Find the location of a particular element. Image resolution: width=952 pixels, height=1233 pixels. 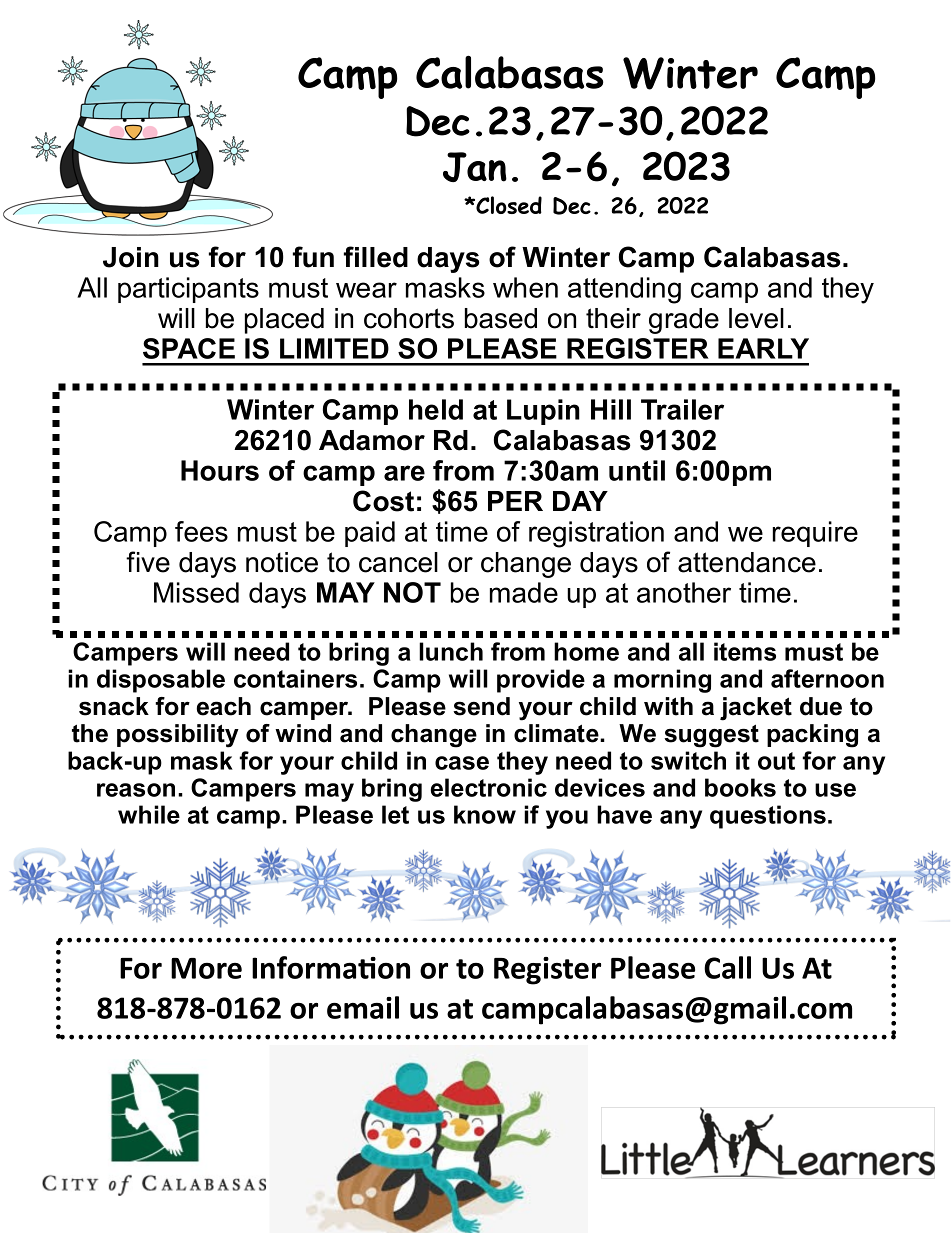

Call is located at coordinates (727, 967).
